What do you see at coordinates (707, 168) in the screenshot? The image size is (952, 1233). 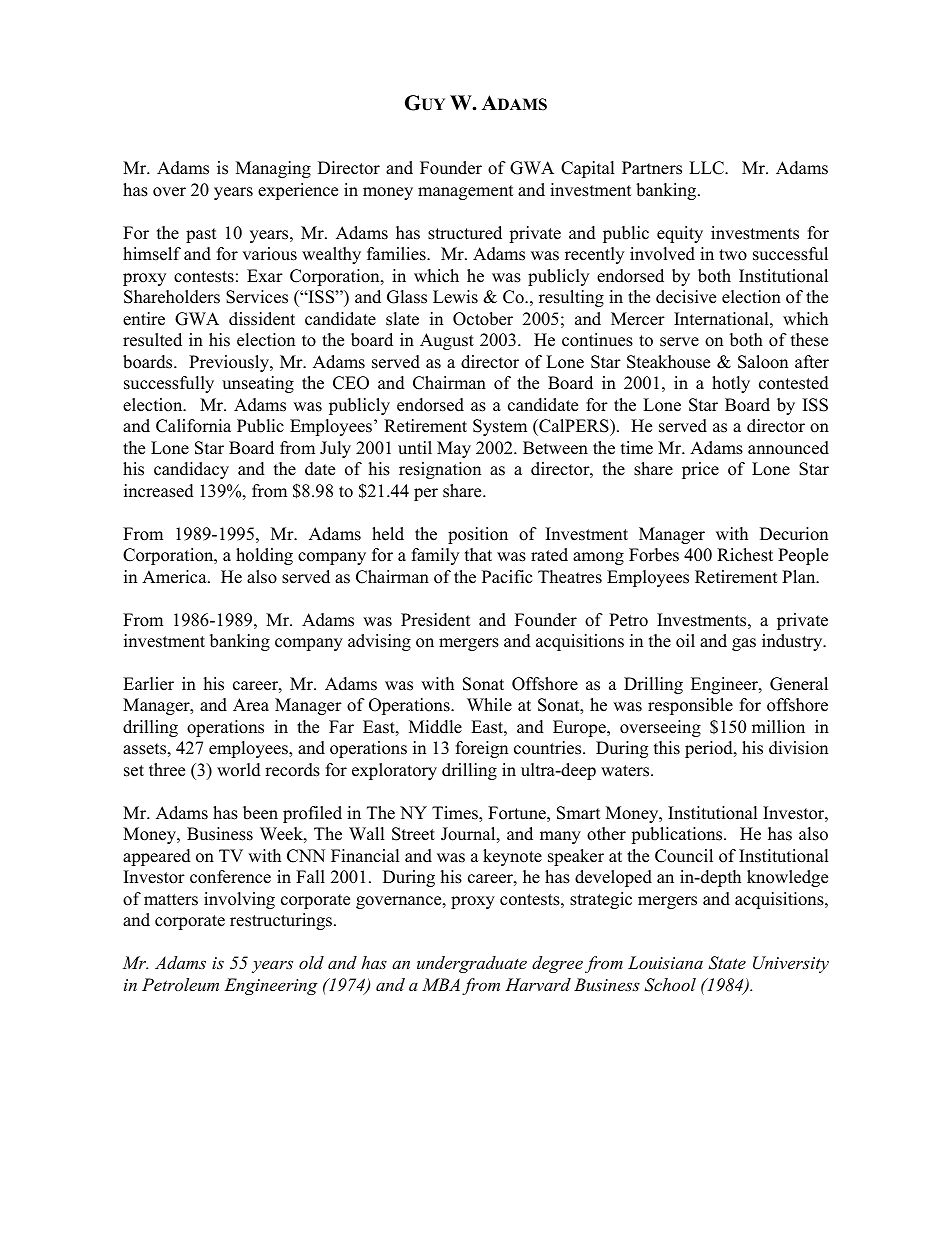 I see `LLC` at bounding box center [707, 168].
